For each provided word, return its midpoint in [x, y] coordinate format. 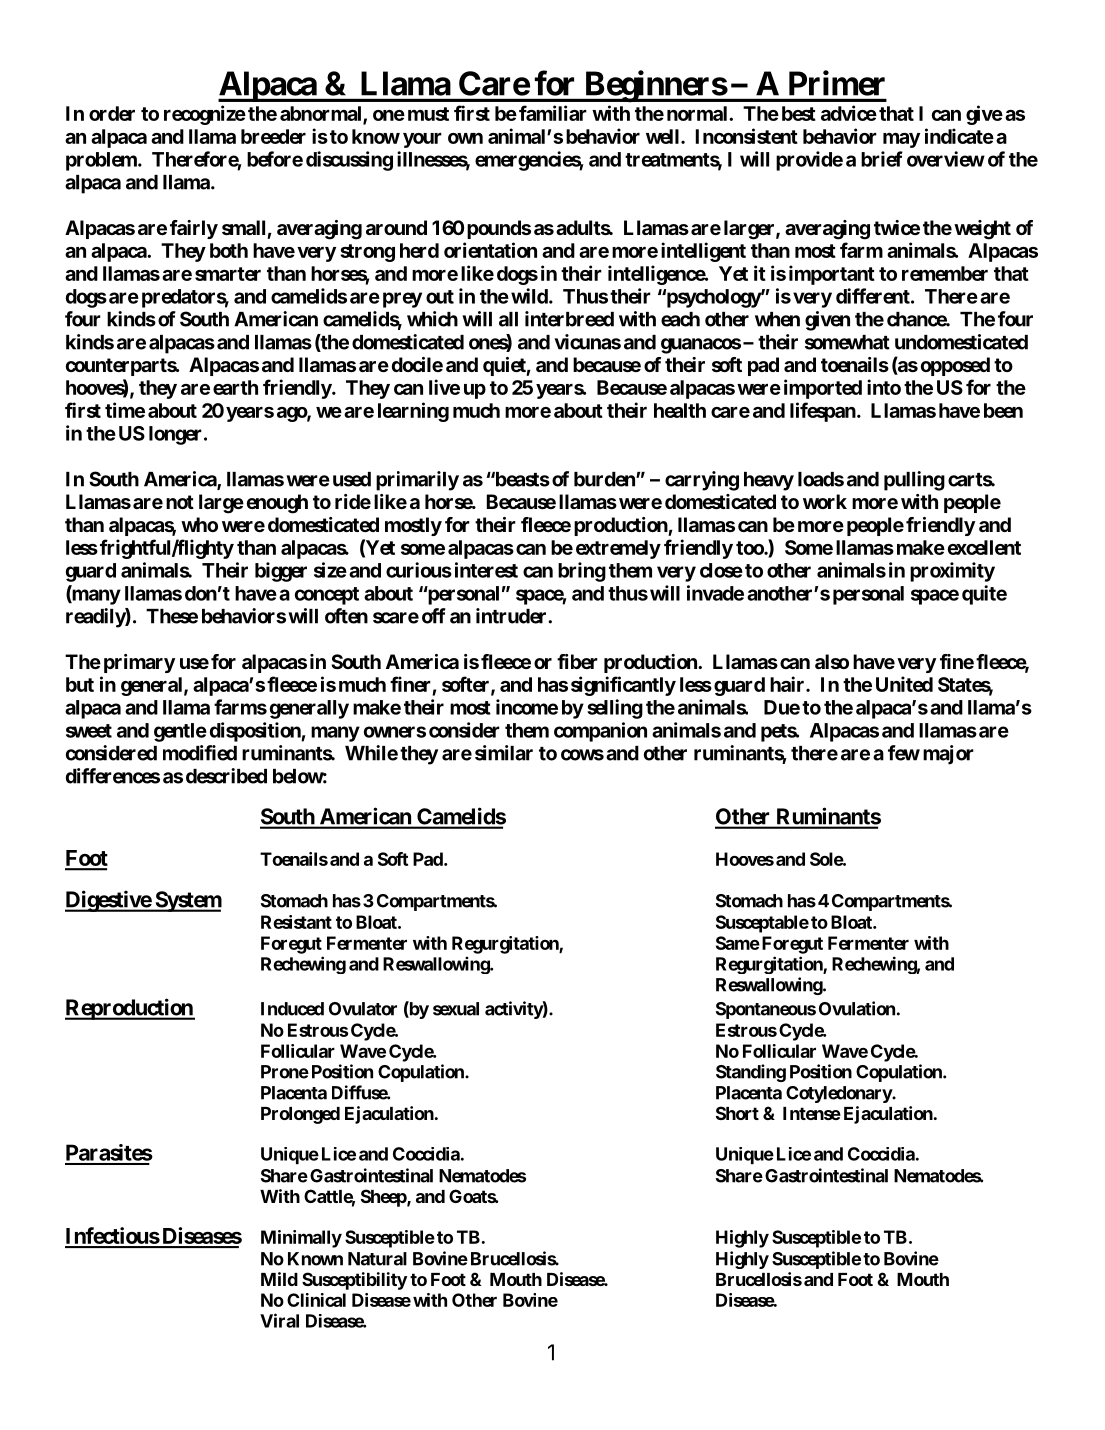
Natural [377, 1259]
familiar [553, 113]
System [187, 901]
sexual [456, 1009]
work [825, 501]
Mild [279, 1279]
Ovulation [857, 1008]
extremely [618, 549]
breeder [273, 136]
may [901, 140]
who [199, 524]
